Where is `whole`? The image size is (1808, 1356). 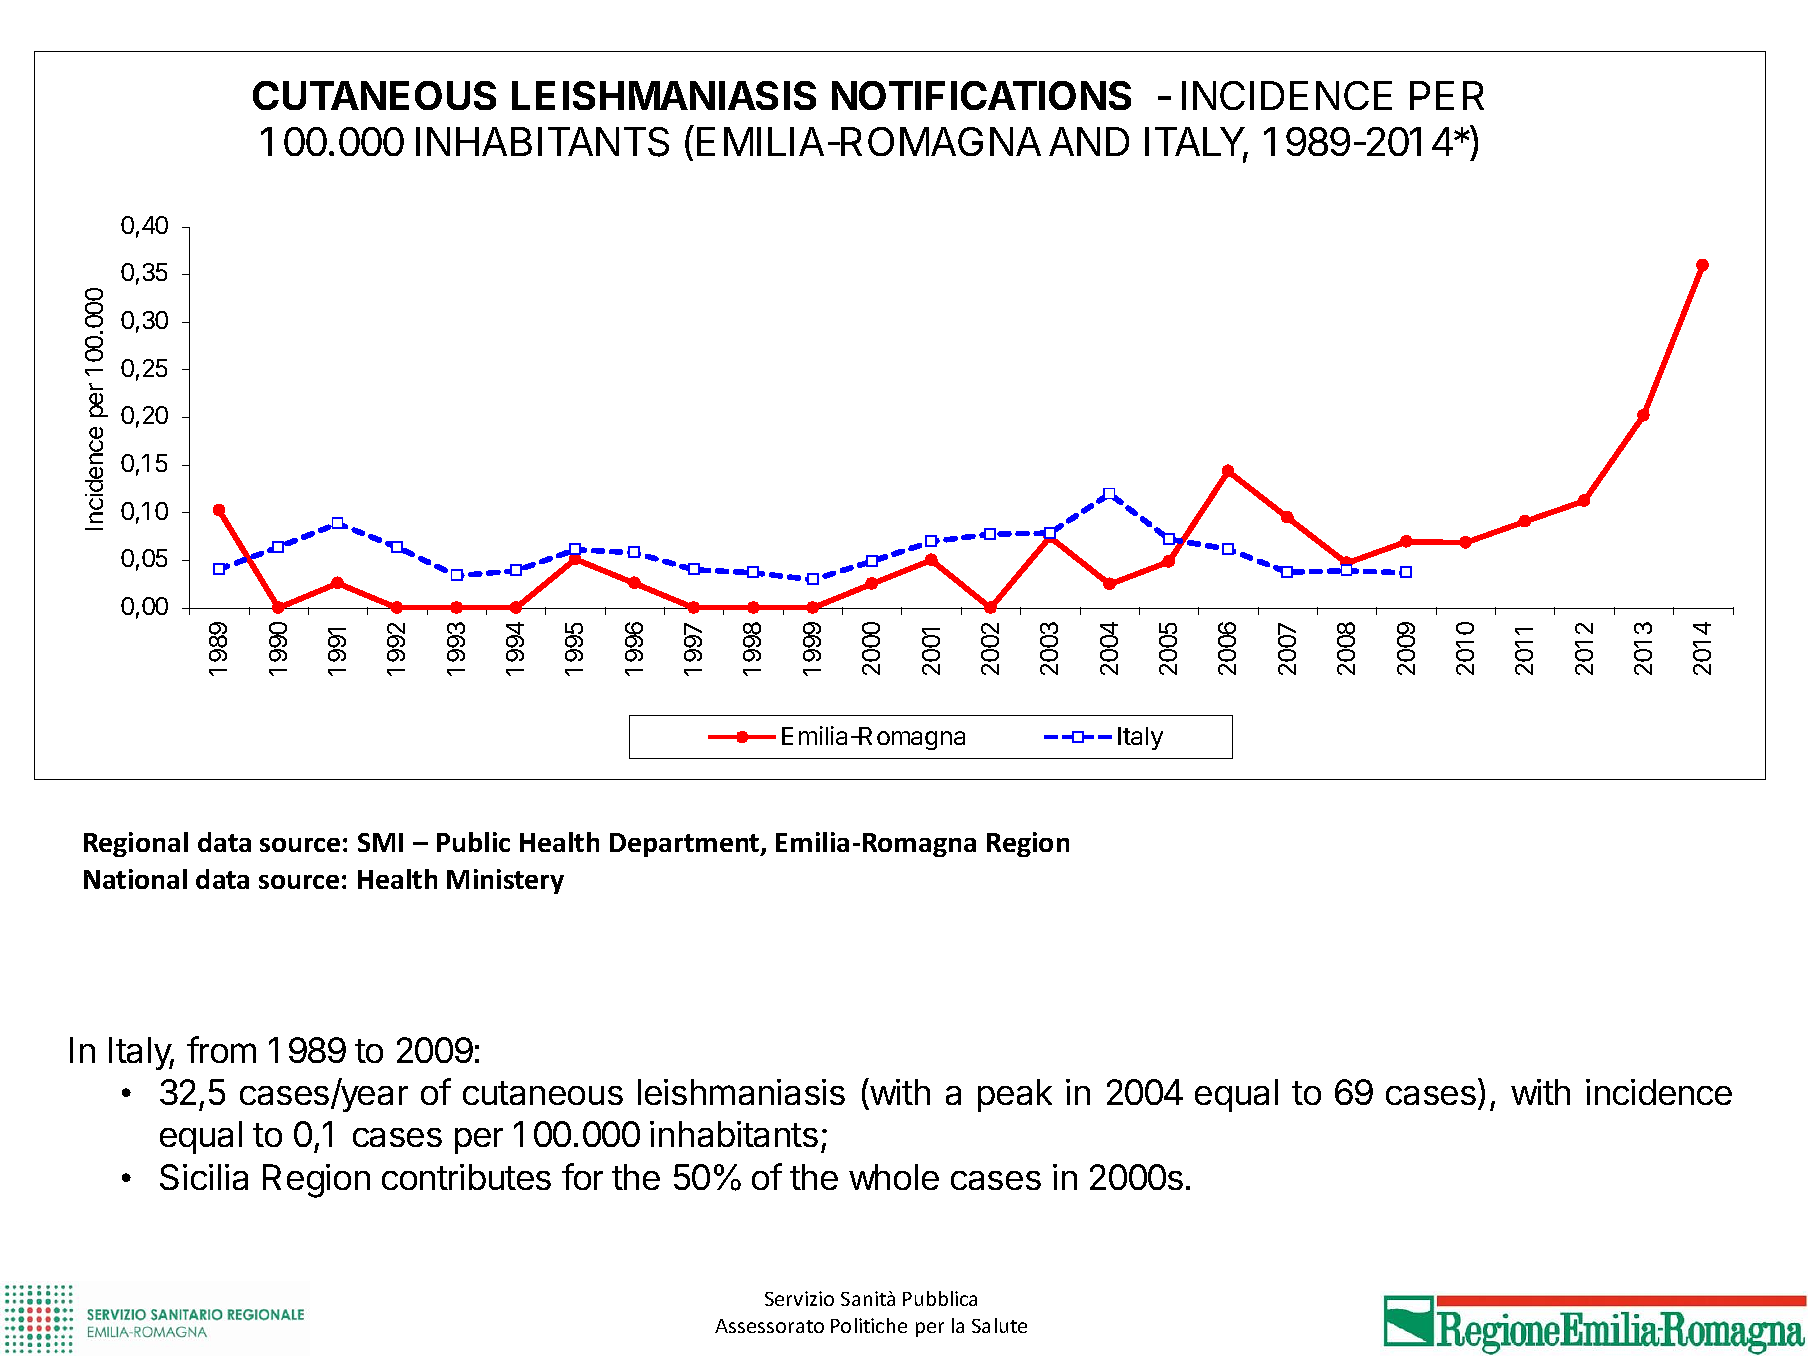 whole is located at coordinates (894, 1177).
